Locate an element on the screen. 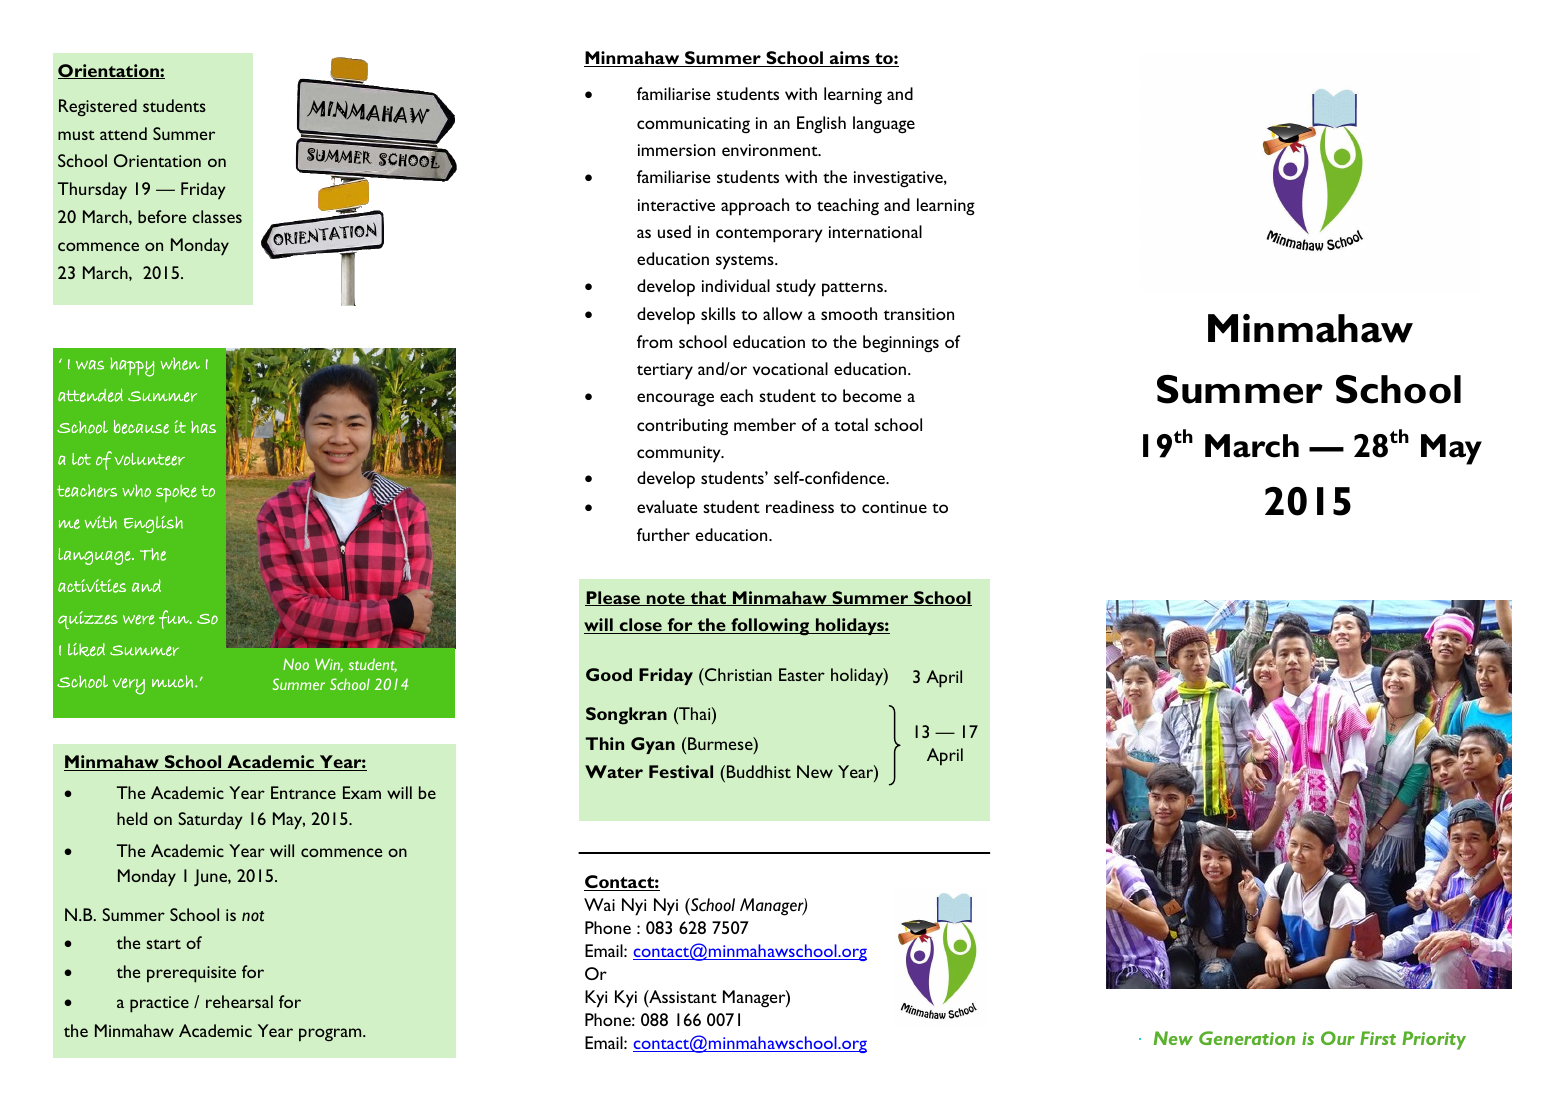  Registered is located at coordinates (98, 107).
